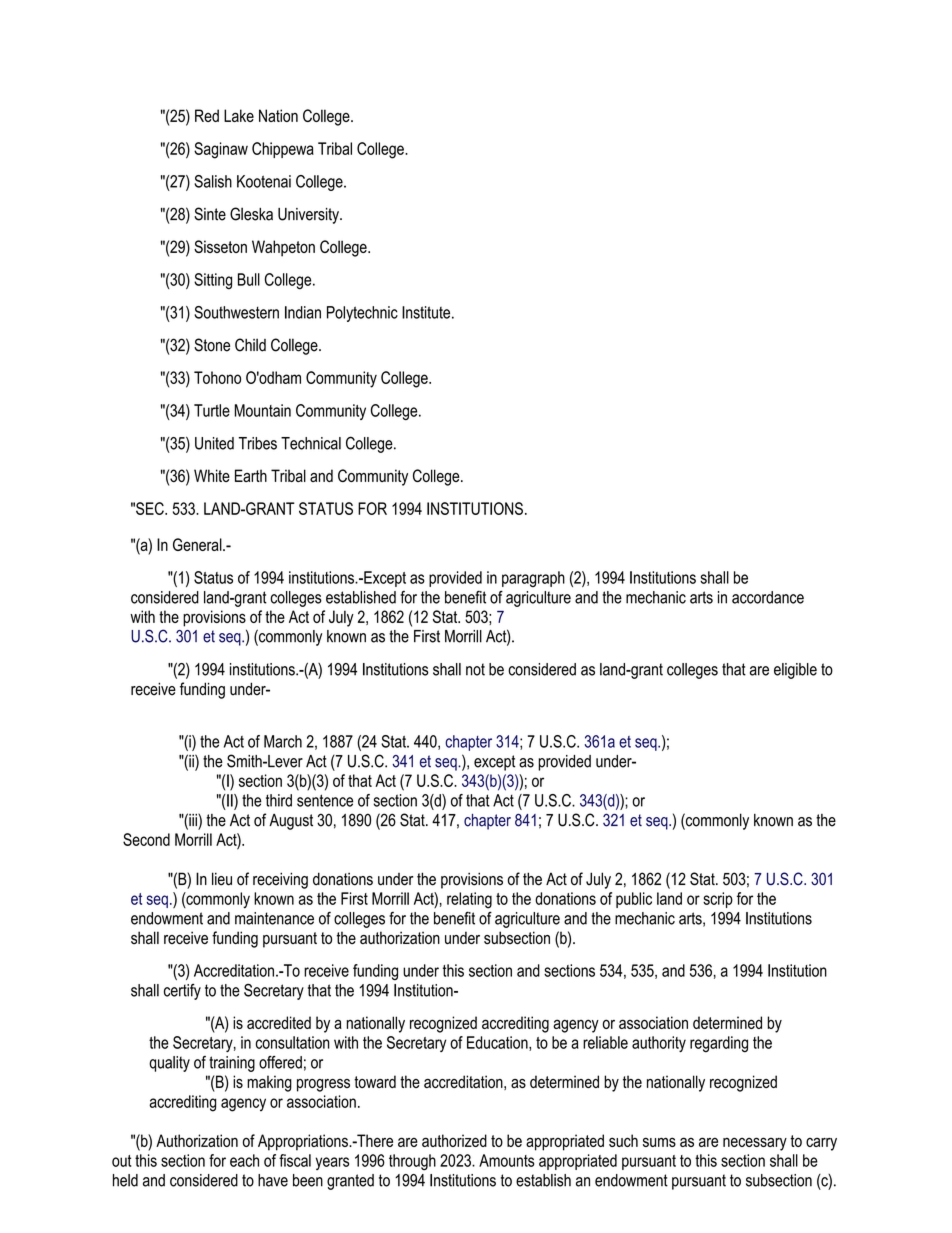 The height and width of the document is (1233, 952). Describe the element at coordinates (222, 879) in the document. I see `lieu` at that location.
